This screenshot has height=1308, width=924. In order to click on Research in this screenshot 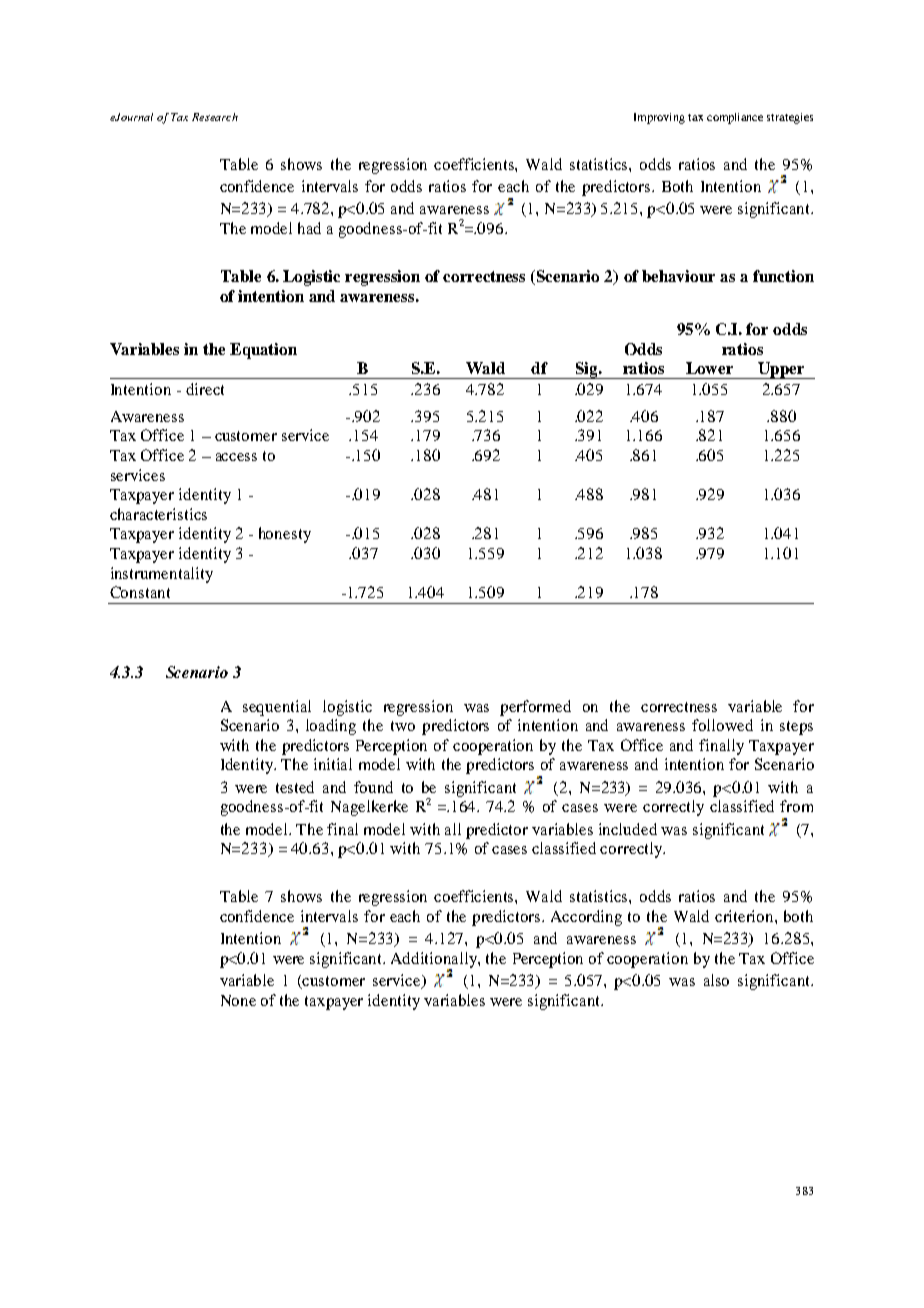, I will do `click(215, 117)`.
